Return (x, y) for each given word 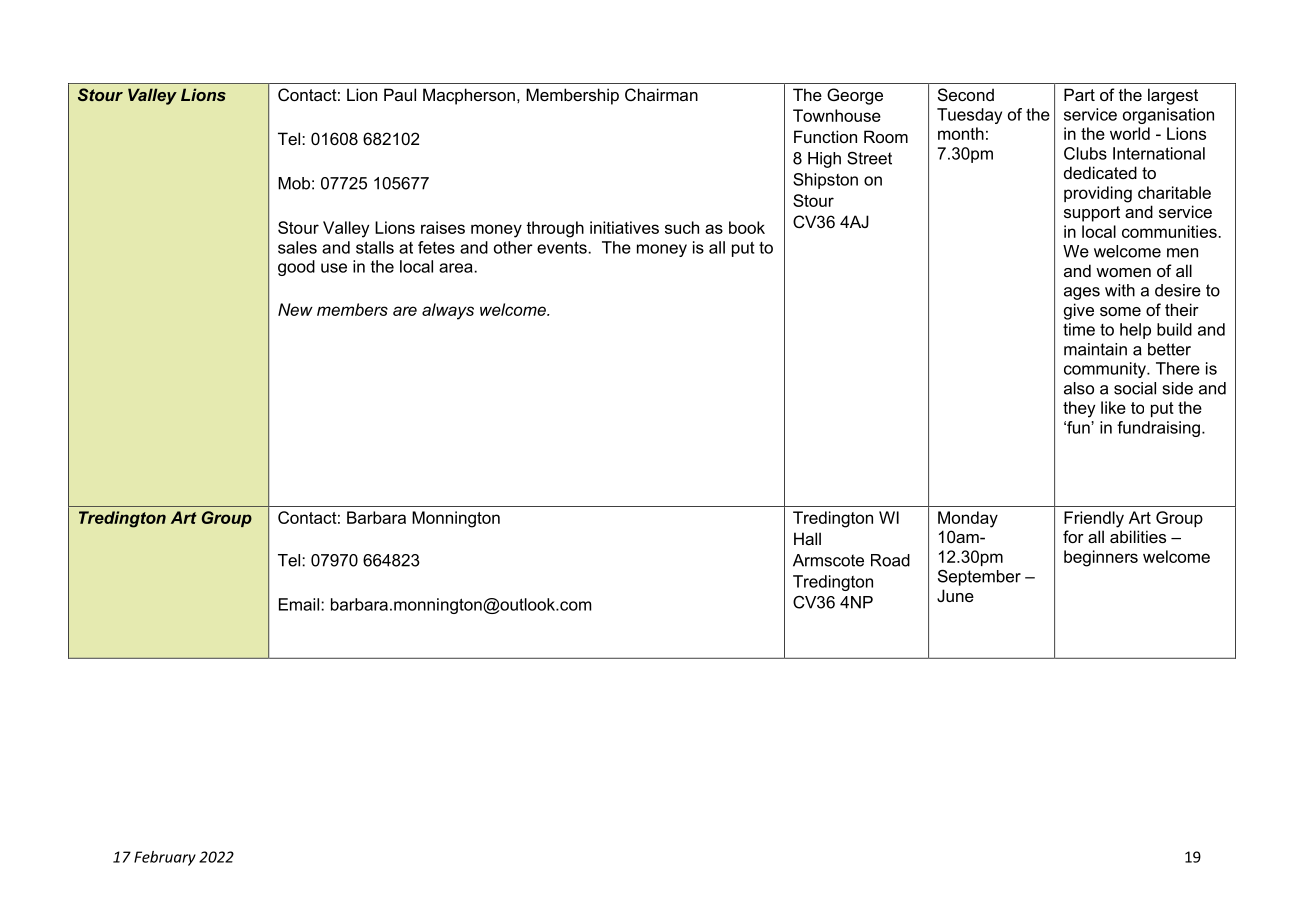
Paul (400, 94)
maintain (1095, 349)
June (955, 595)
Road (890, 560)
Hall (807, 538)
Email (299, 604)
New (295, 309)
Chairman (661, 94)
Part (1079, 94)
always (448, 311)
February (165, 858)
